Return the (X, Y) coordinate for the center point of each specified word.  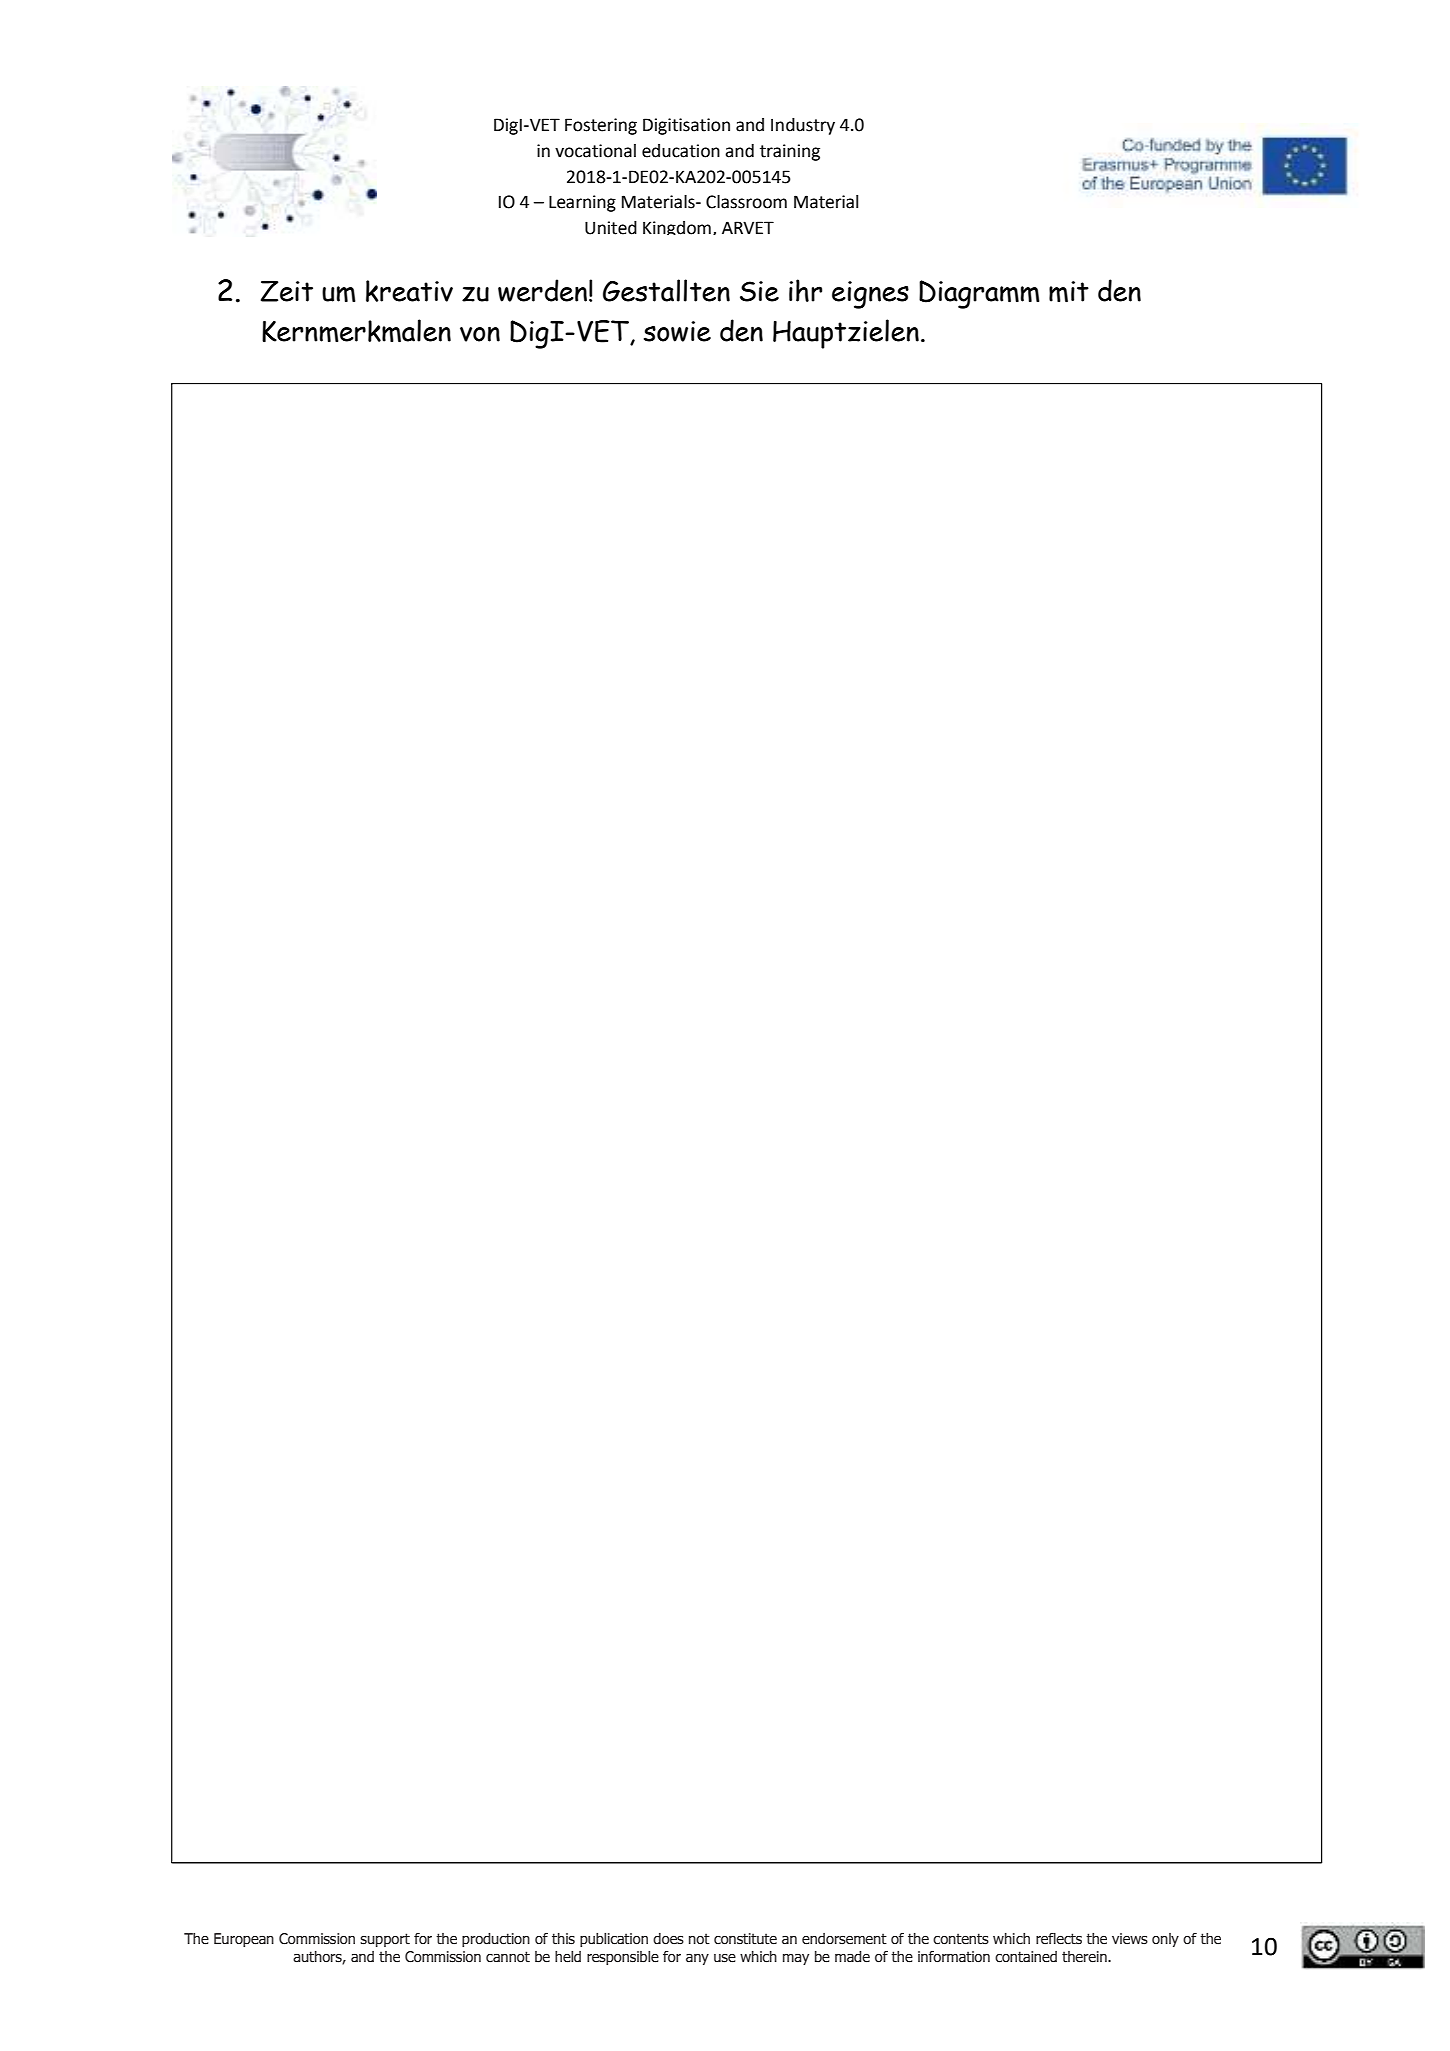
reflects (1059, 1939)
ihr (805, 290)
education (681, 151)
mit (1069, 292)
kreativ (409, 291)
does (668, 1939)
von (480, 334)
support (385, 1940)
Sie (759, 291)
